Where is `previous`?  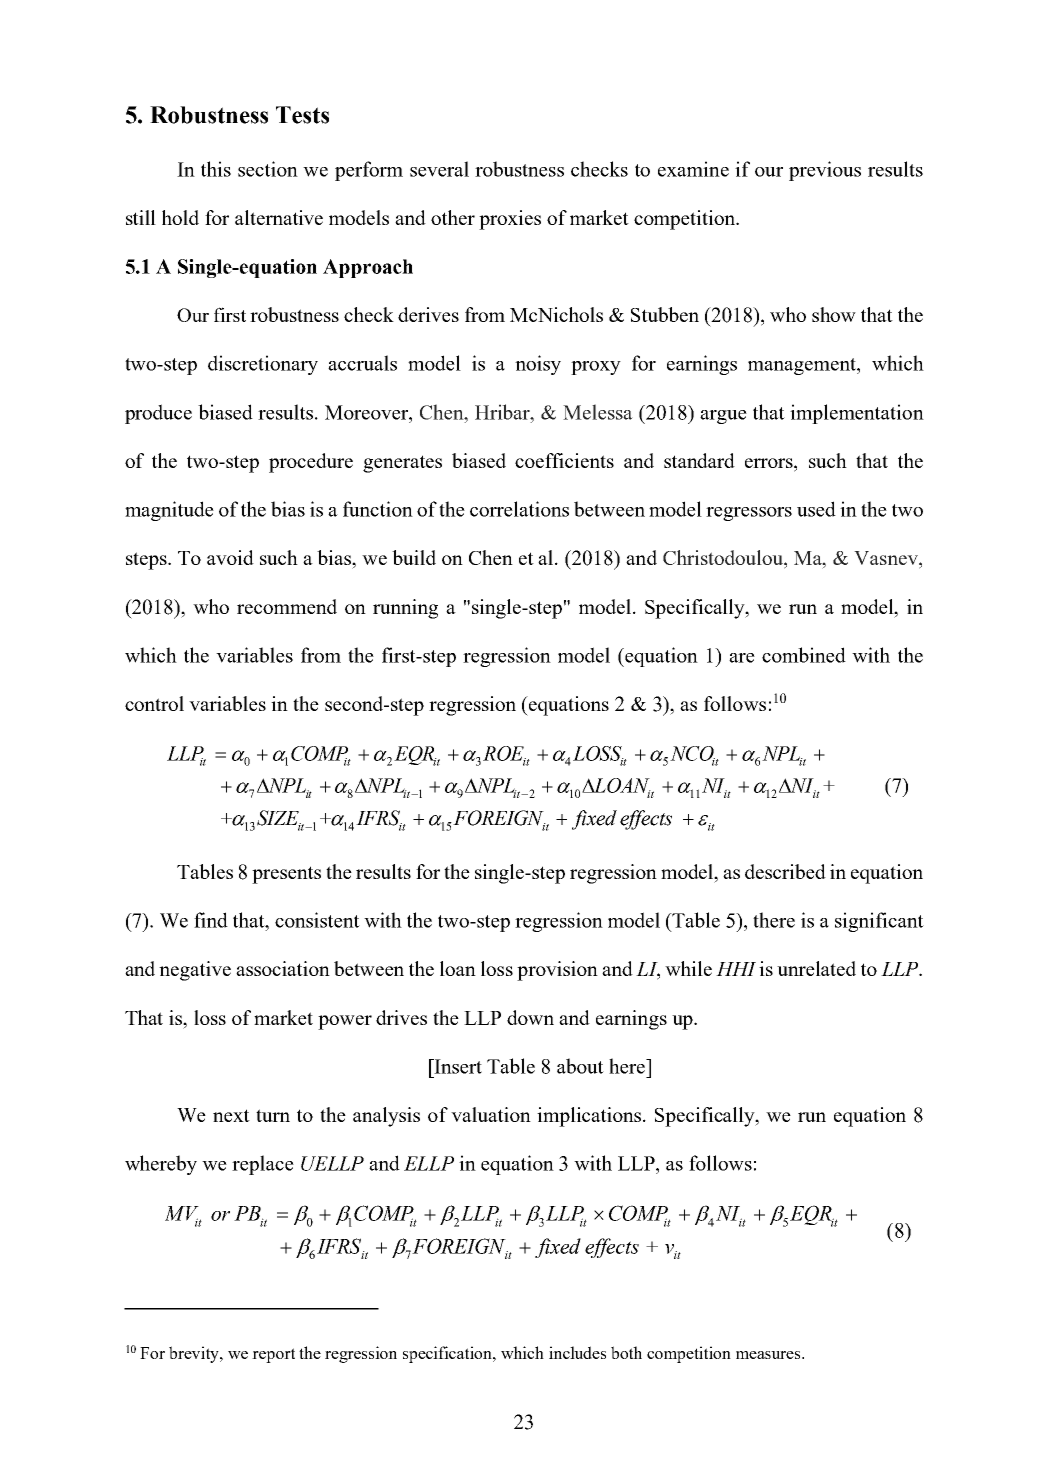 previous is located at coordinates (825, 171).
